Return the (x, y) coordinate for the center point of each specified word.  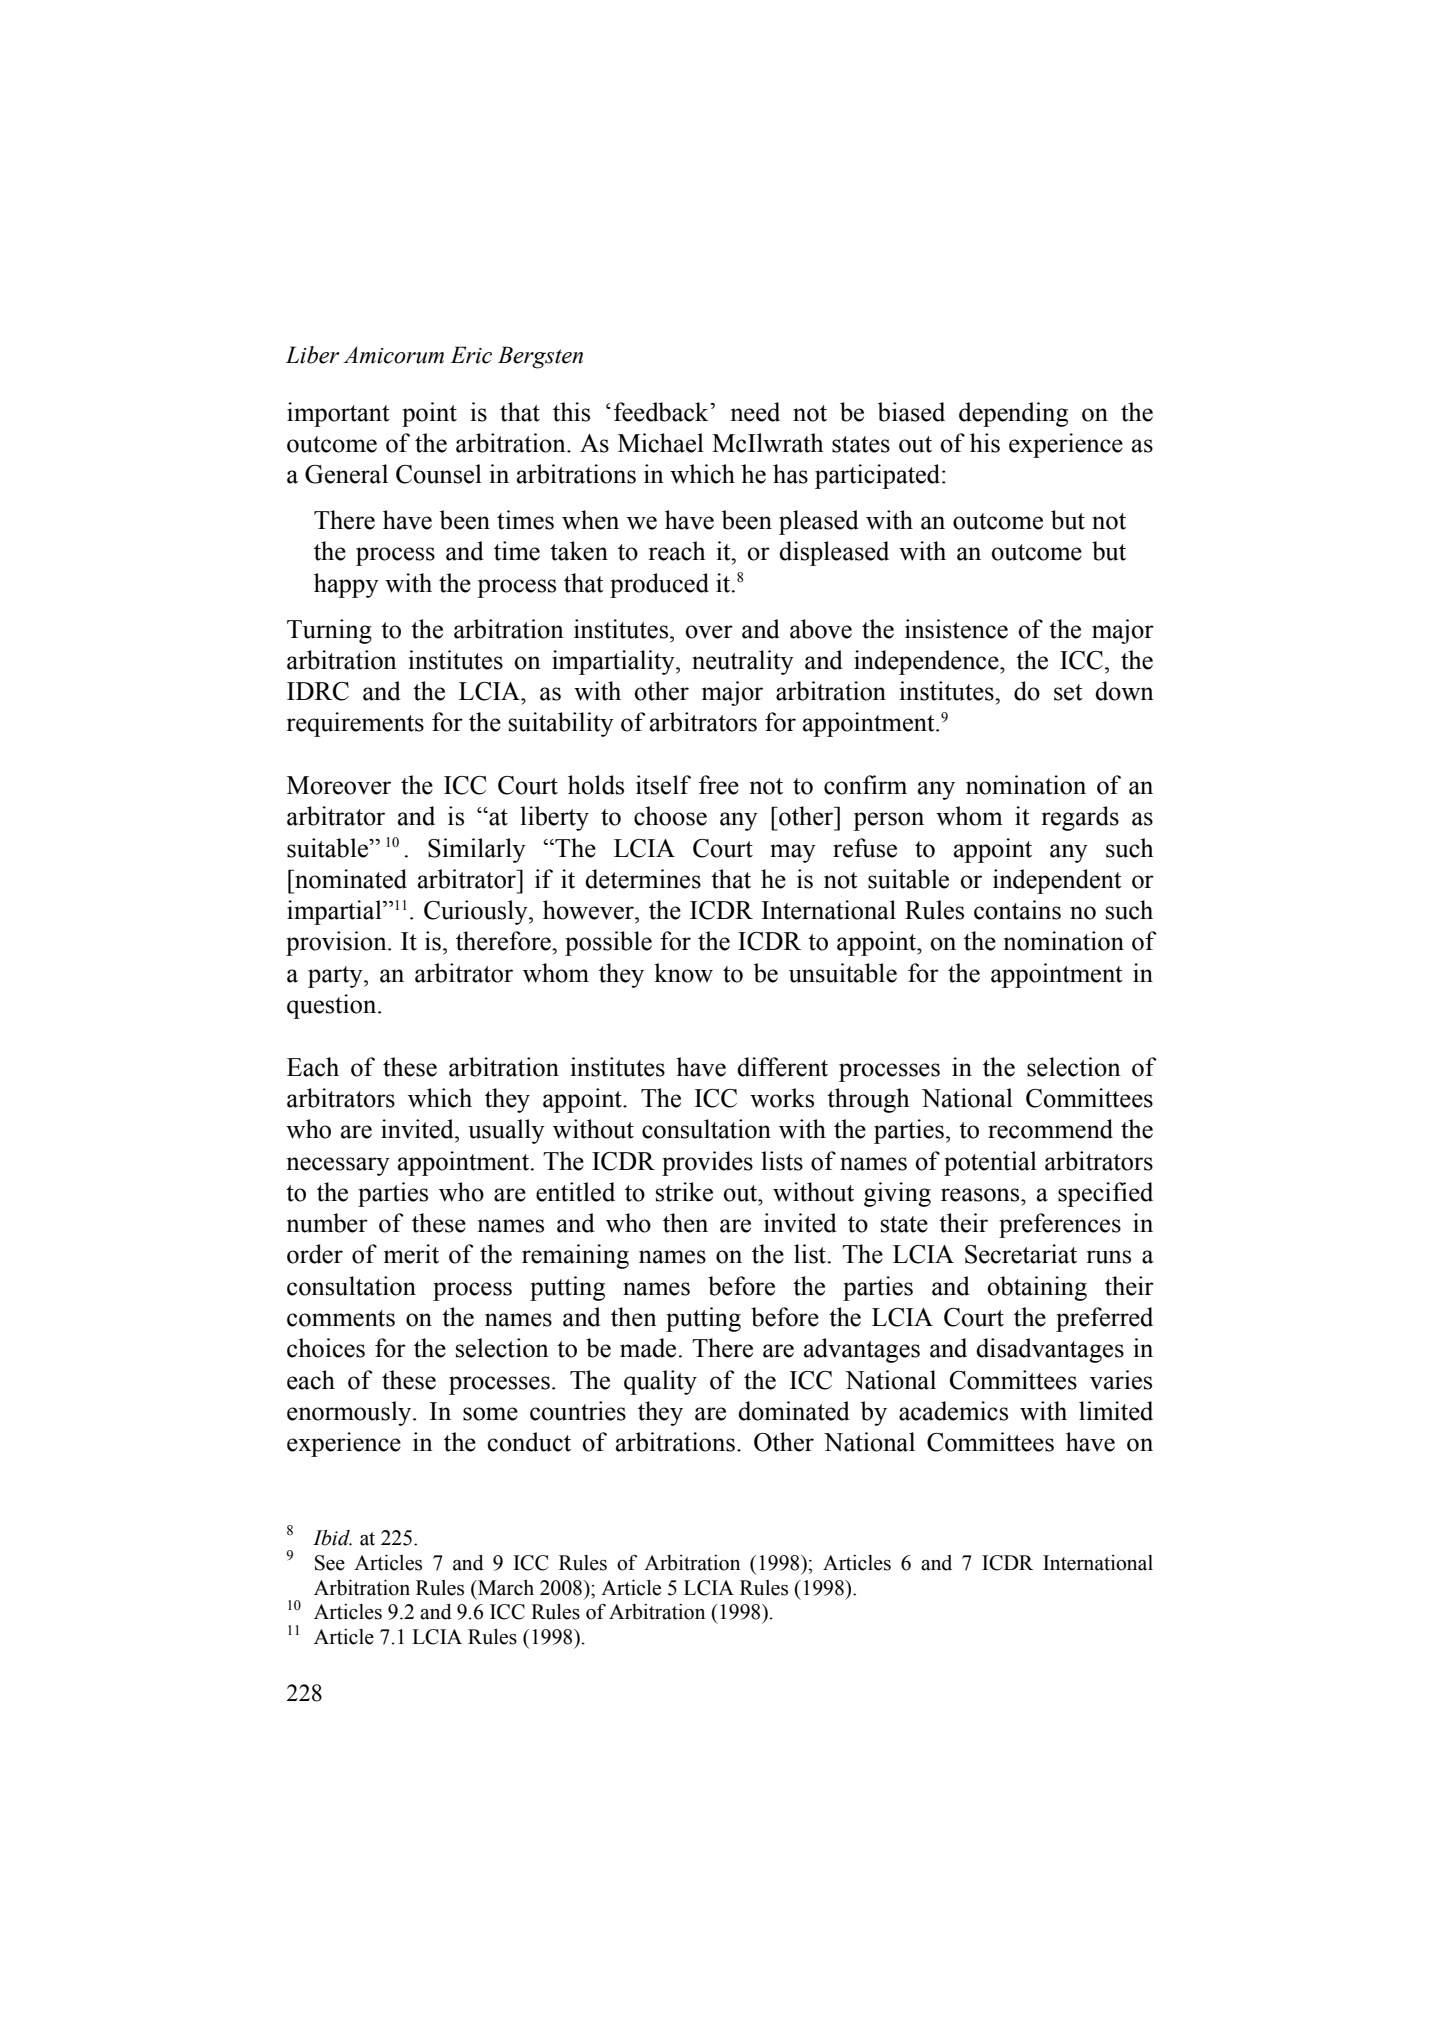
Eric (471, 355)
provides (707, 1163)
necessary (338, 1166)
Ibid (332, 1538)
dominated (794, 1411)
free (719, 785)
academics (953, 1411)
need (755, 412)
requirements (355, 724)
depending (1013, 414)
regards (1080, 818)
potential (990, 1163)
